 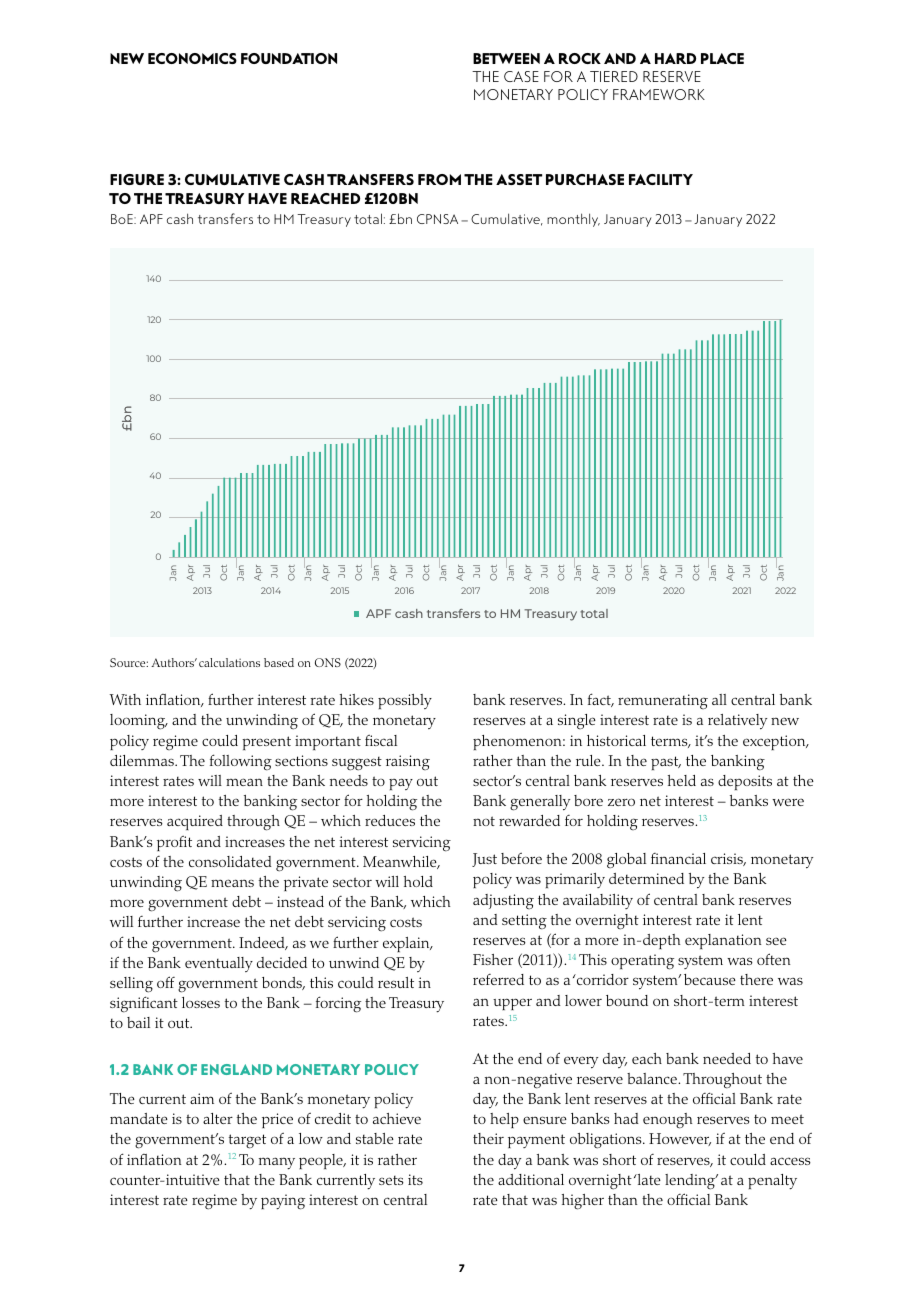 What do you see at coordinates (506, 58) in the page?
I see `BETWEEN` at bounding box center [506, 58].
